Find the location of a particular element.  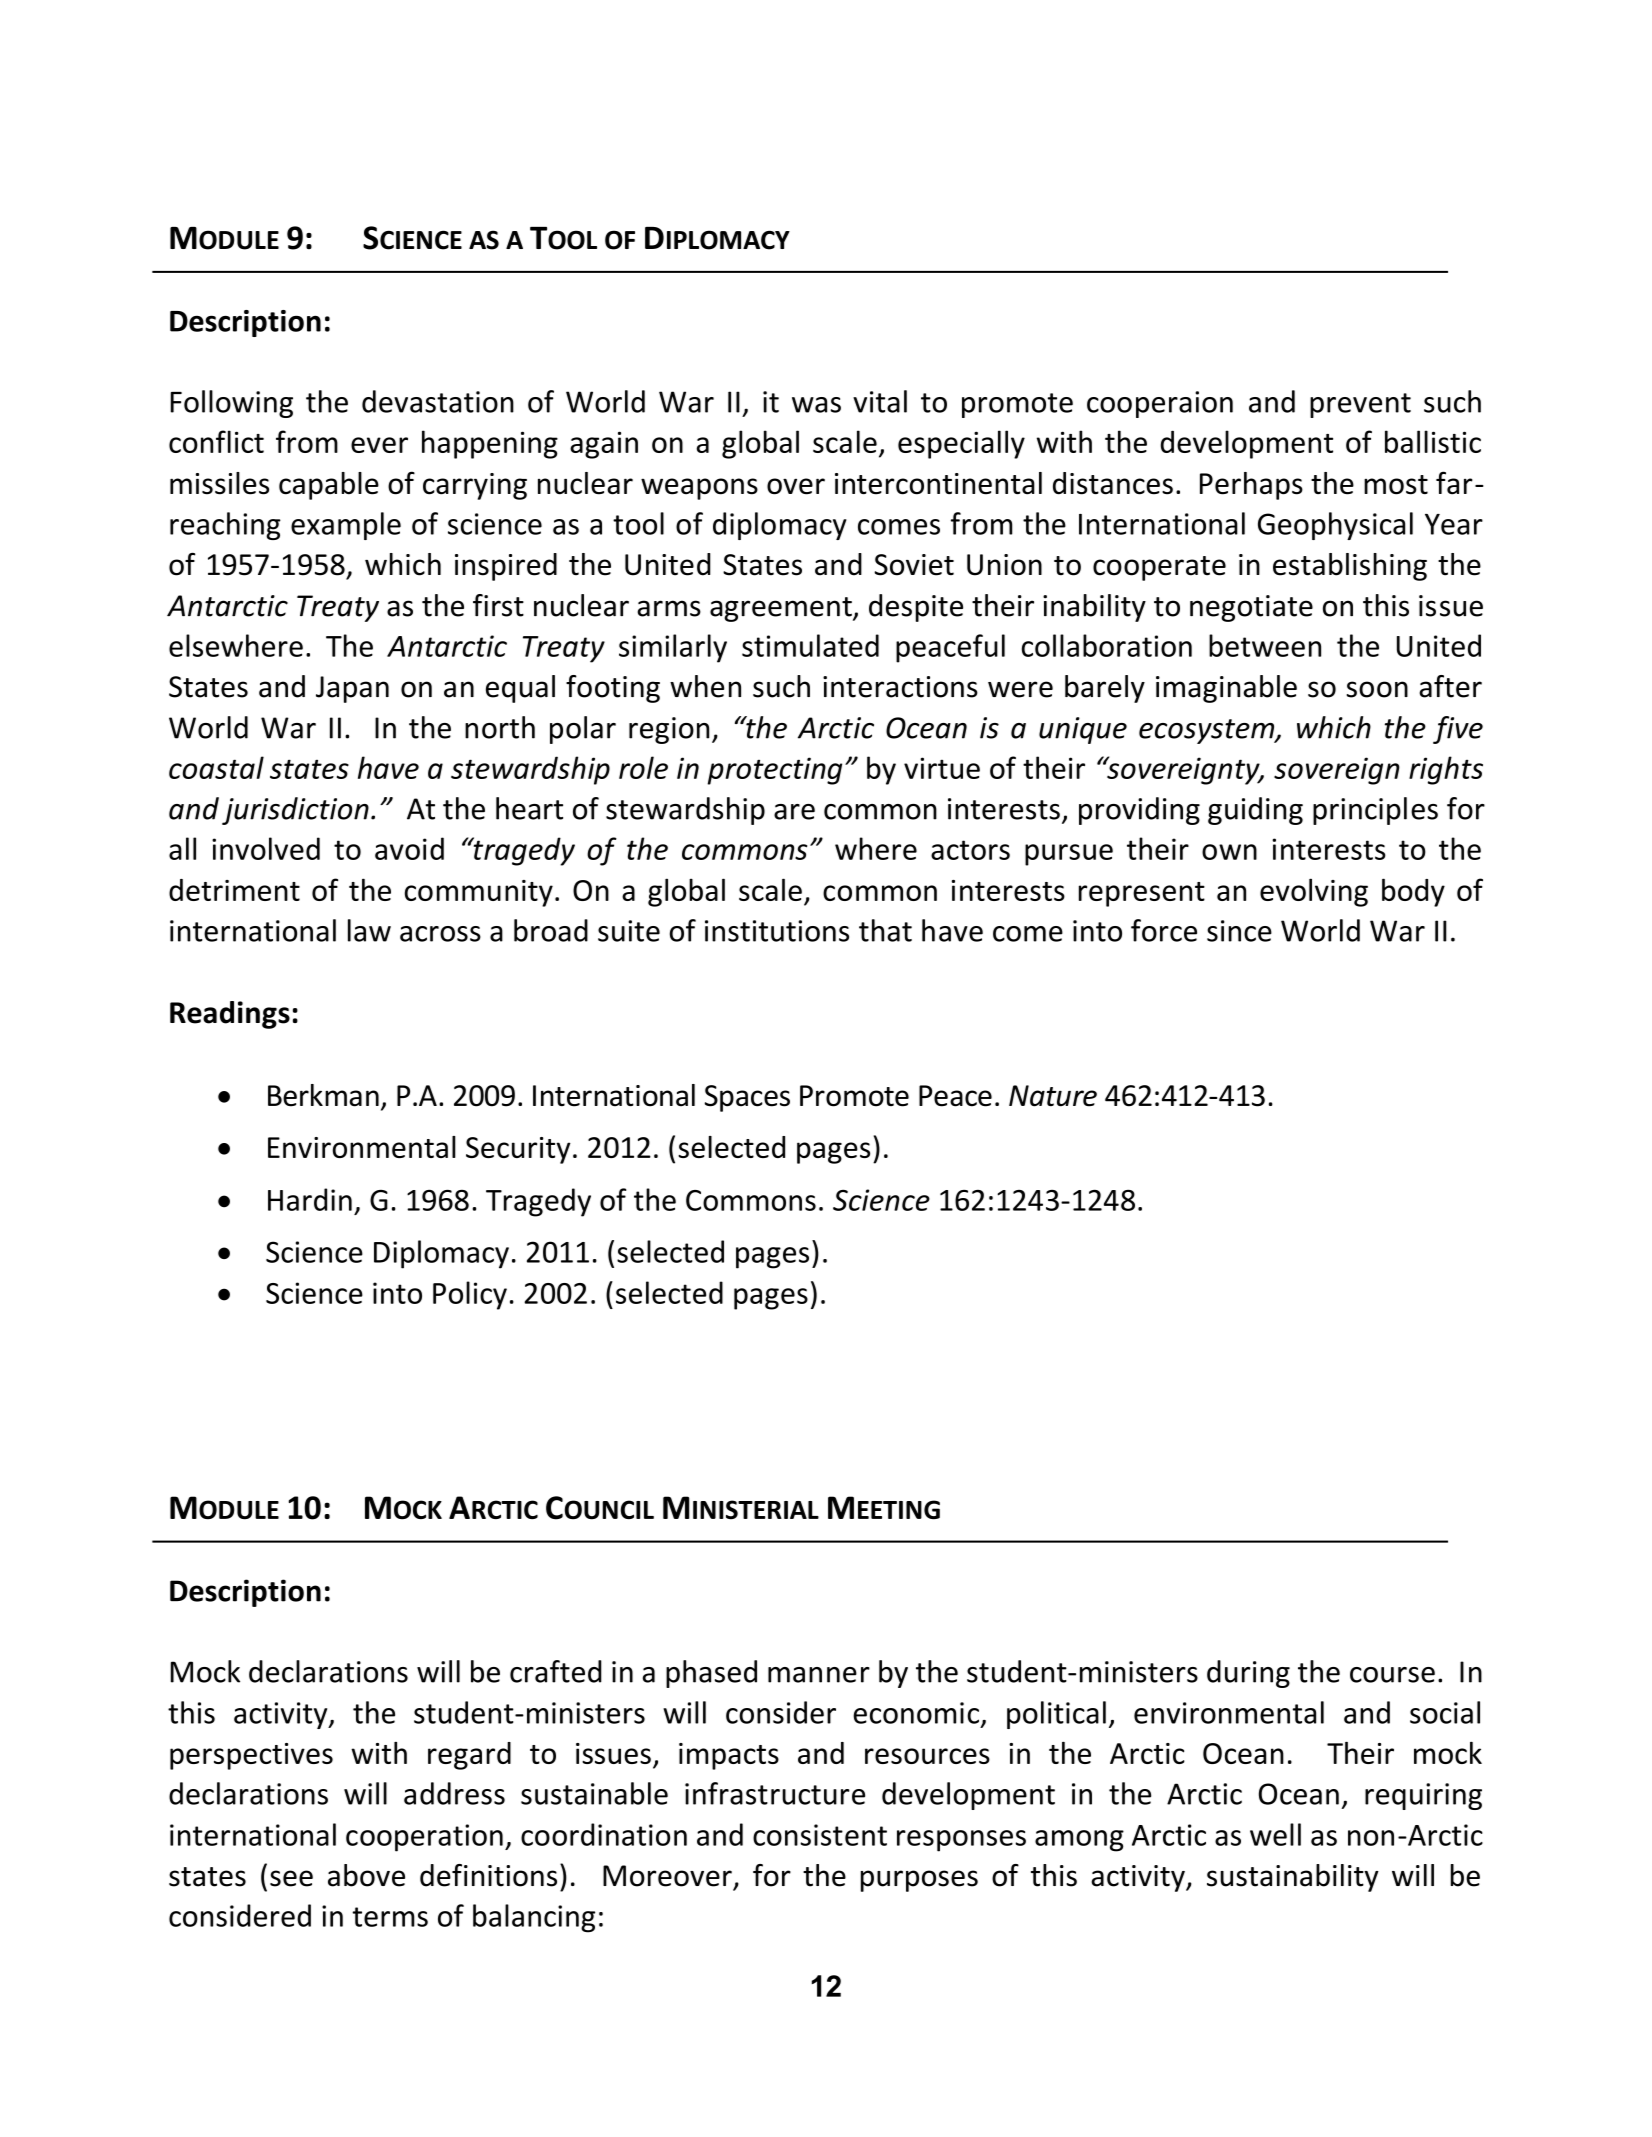

guiding is located at coordinates (1255, 811).
